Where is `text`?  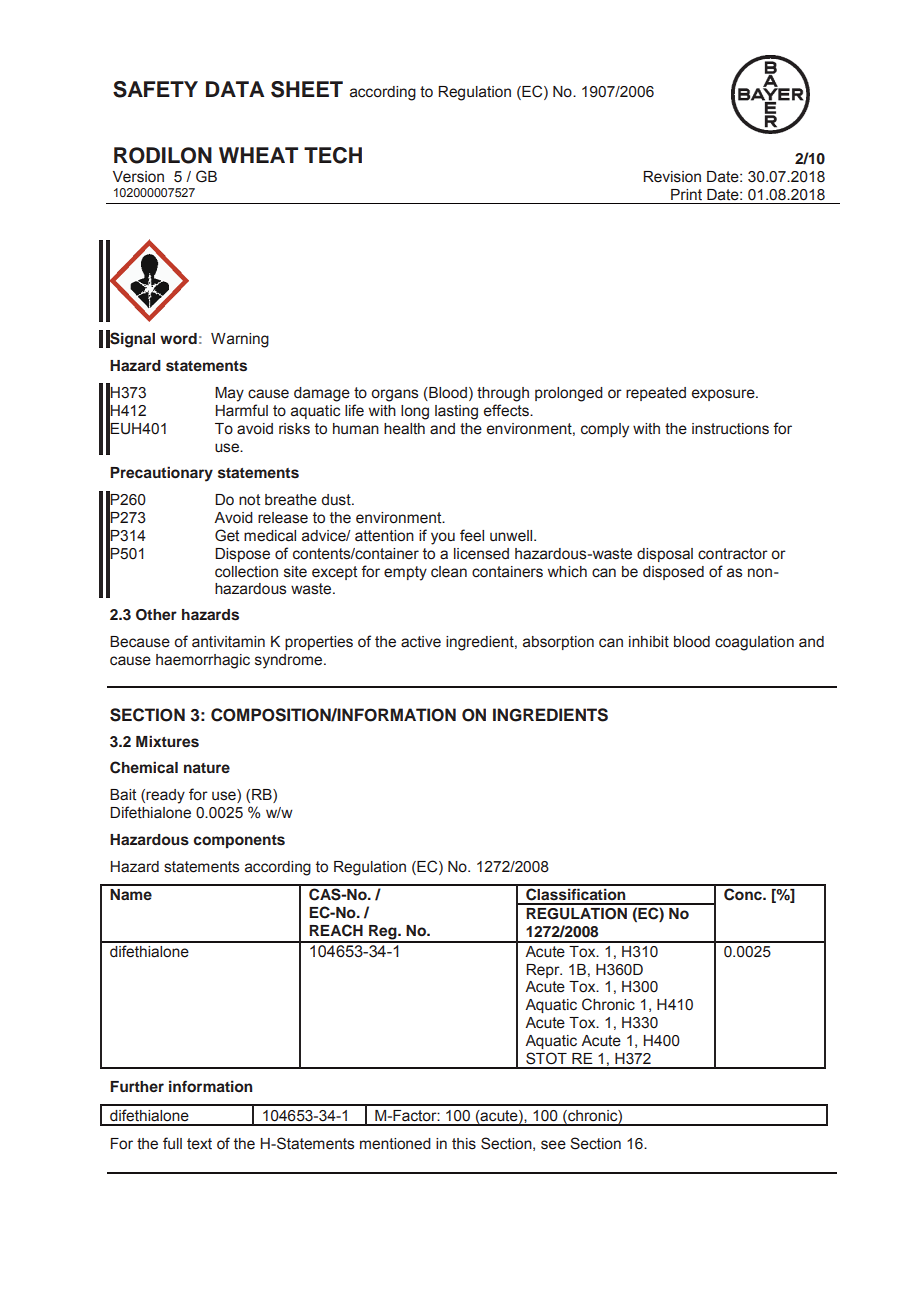 text is located at coordinates (199, 1144).
